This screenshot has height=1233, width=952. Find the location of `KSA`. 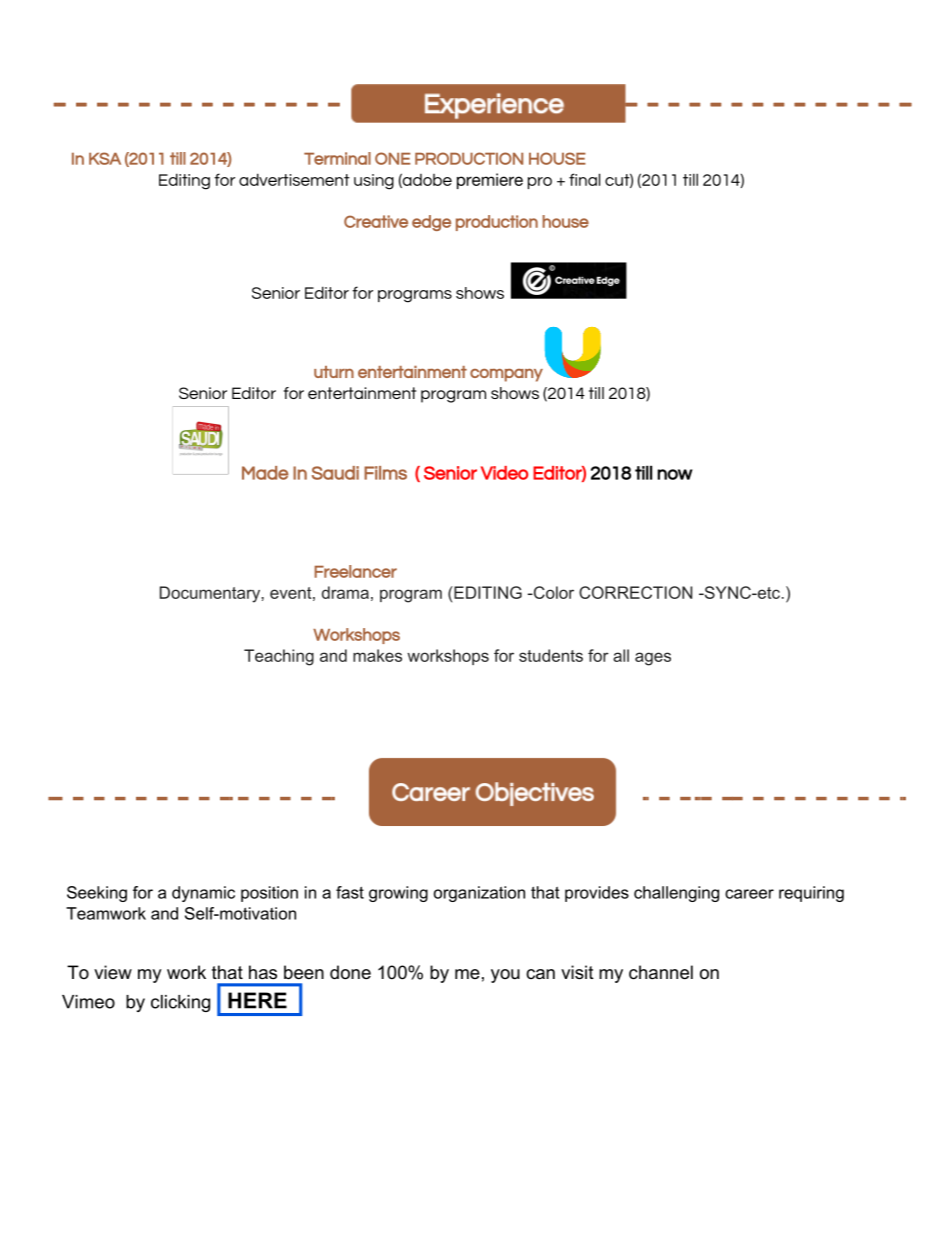

KSA is located at coordinates (105, 158).
